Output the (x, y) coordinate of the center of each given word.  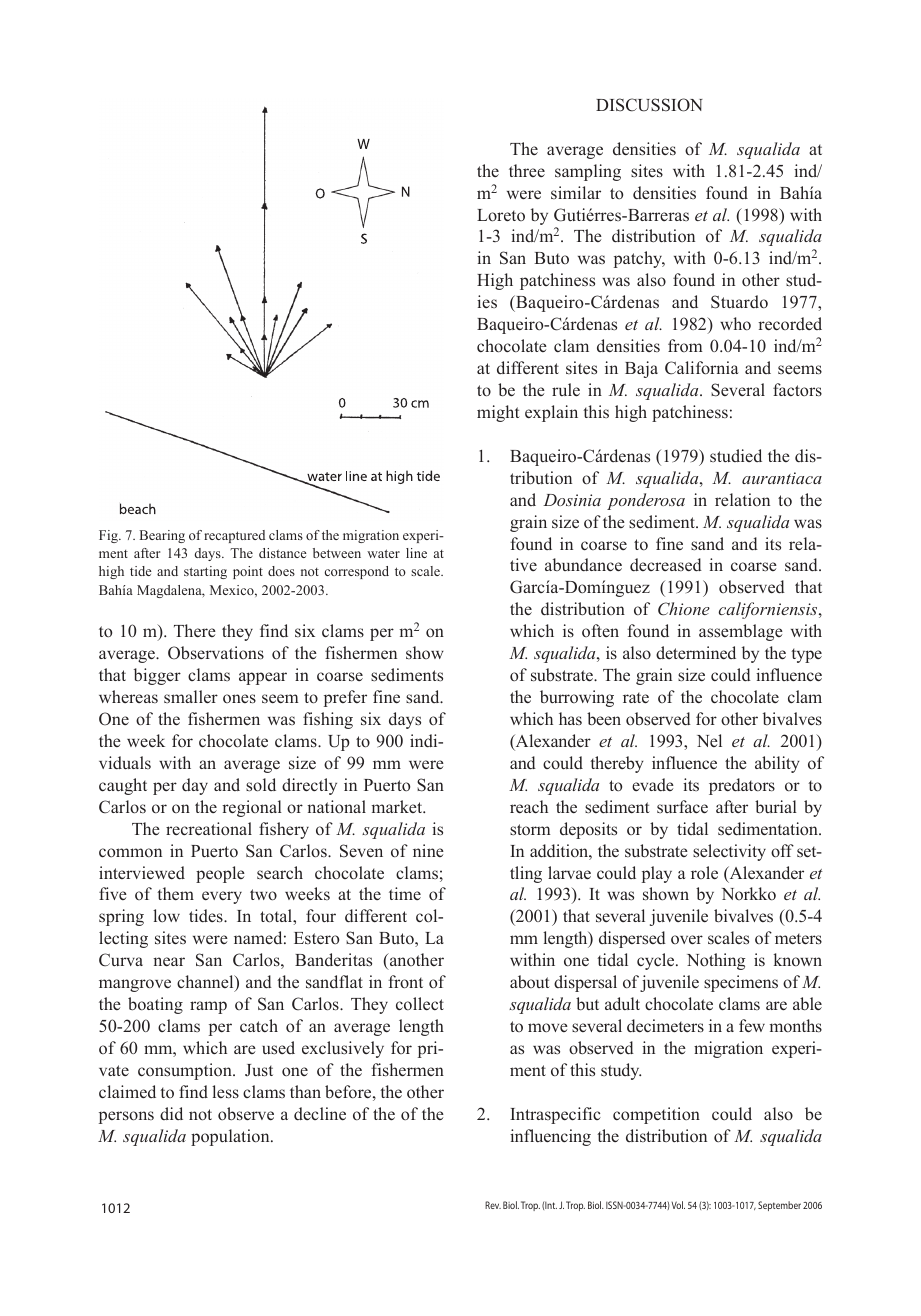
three (527, 170)
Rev (493, 1205)
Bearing (162, 536)
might (498, 413)
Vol (678, 1205)
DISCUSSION (649, 105)
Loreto (501, 215)
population (231, 1137)
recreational (209, 828)
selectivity (729, 852)
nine (428, 850)
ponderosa (646, 501)
